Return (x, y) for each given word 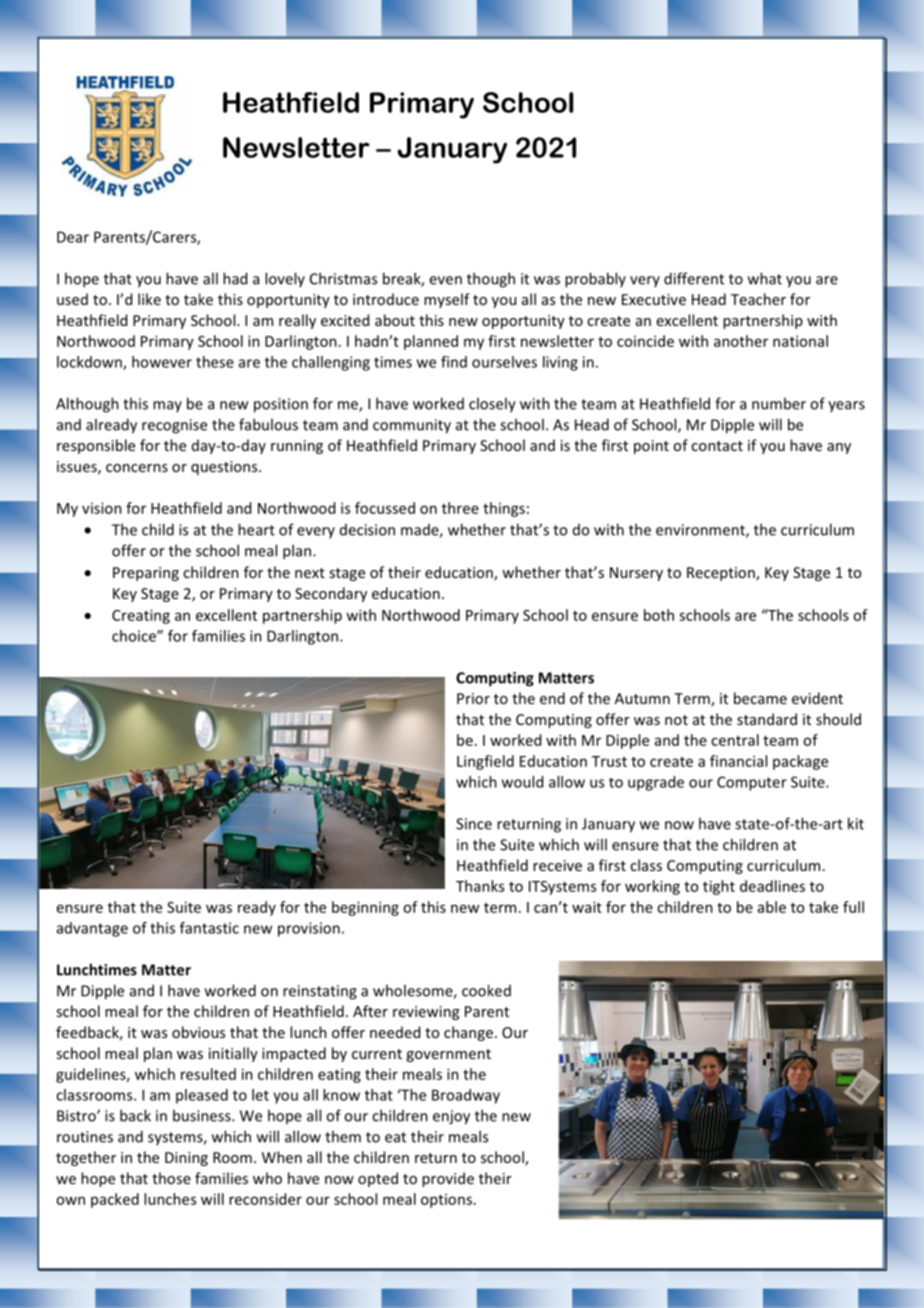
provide (448, 1179)
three (460, 508)
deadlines (772, 886)
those (171, 1178)
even (445, 280)
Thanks (480, 886)
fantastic (209, 928)
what (765, 278)
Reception (722, 574)
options (446, 1201)
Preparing (146, 574)
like (149, 299)
